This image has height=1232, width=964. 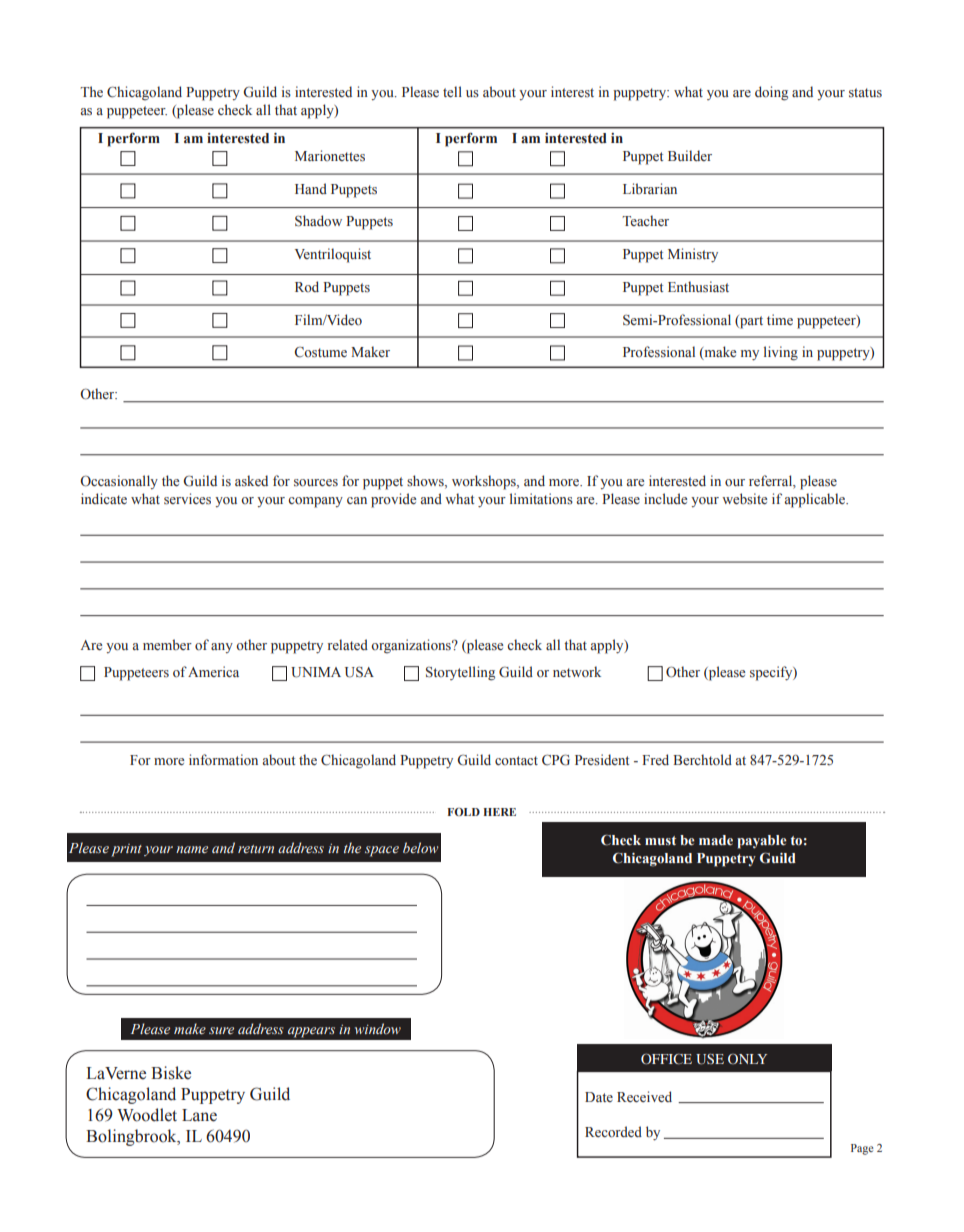 I want to click on services, so click(x=187, y=499).
